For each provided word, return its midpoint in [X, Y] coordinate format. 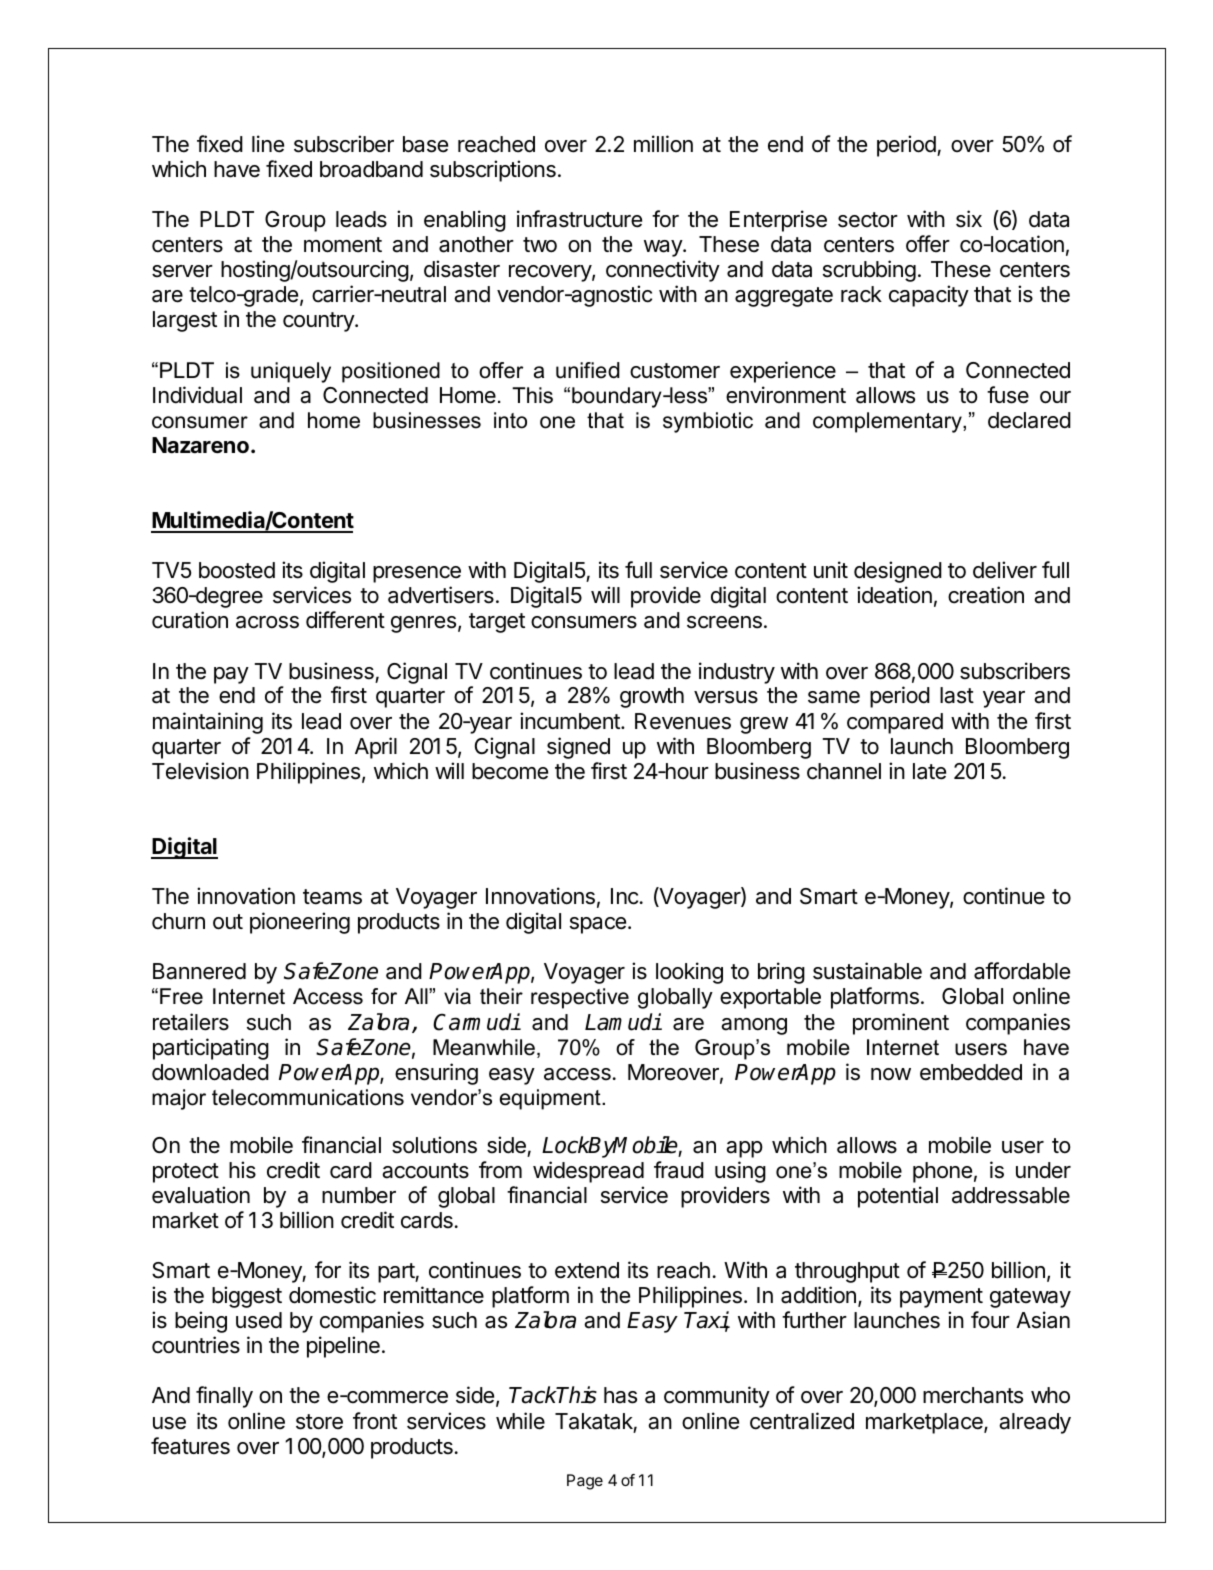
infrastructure [579, 219]
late [929, 771]
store [319, 1422]
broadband [371, 169]
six [969, 219]
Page [585, 1482]
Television [200, 771]
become [510, 771]
